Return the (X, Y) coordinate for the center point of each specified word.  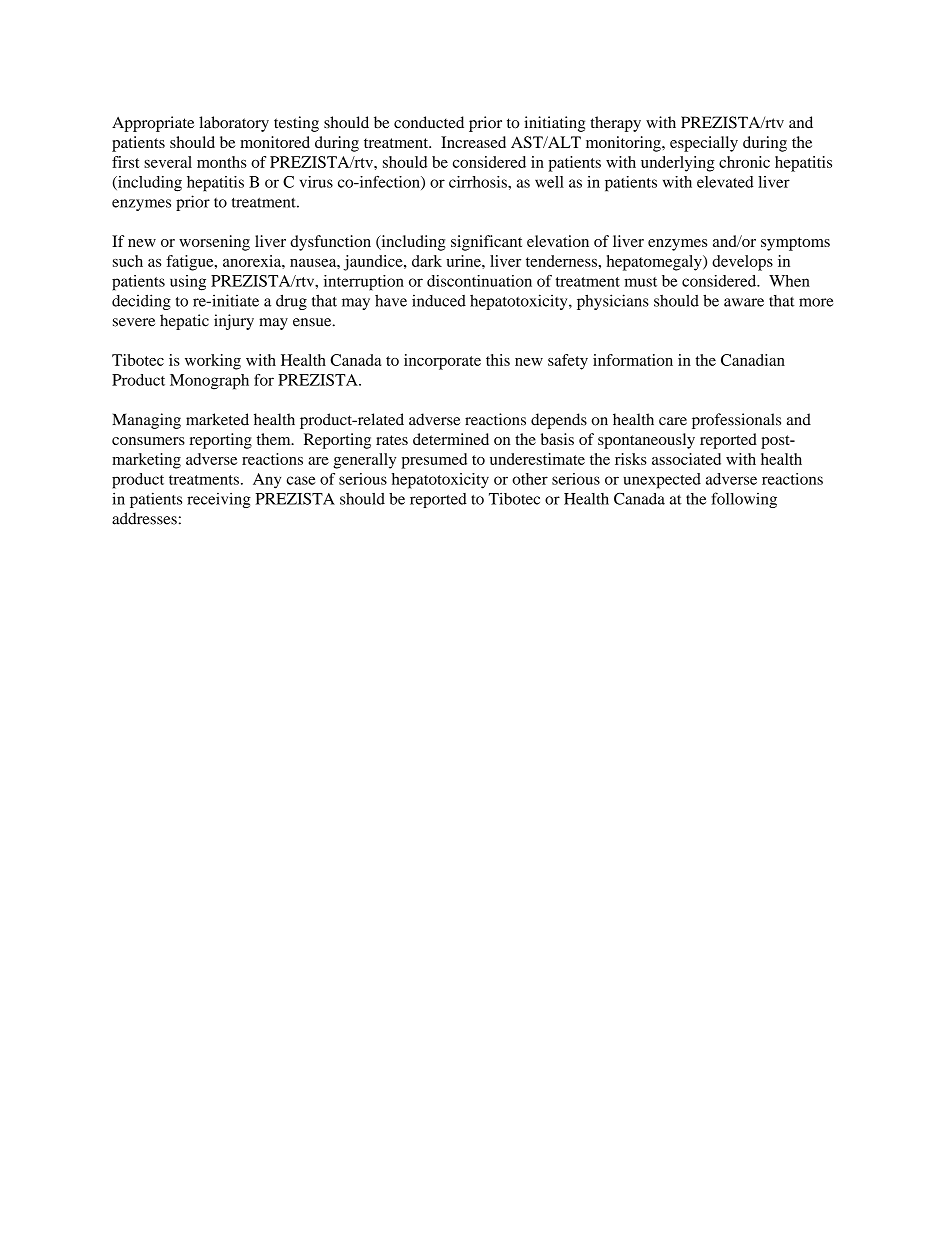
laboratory (234, 124)
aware (744, 302)
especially (704, 144)
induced (439, 300)
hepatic (184, 322)
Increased (473, 142)
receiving (219, 500)
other (530, 479)
